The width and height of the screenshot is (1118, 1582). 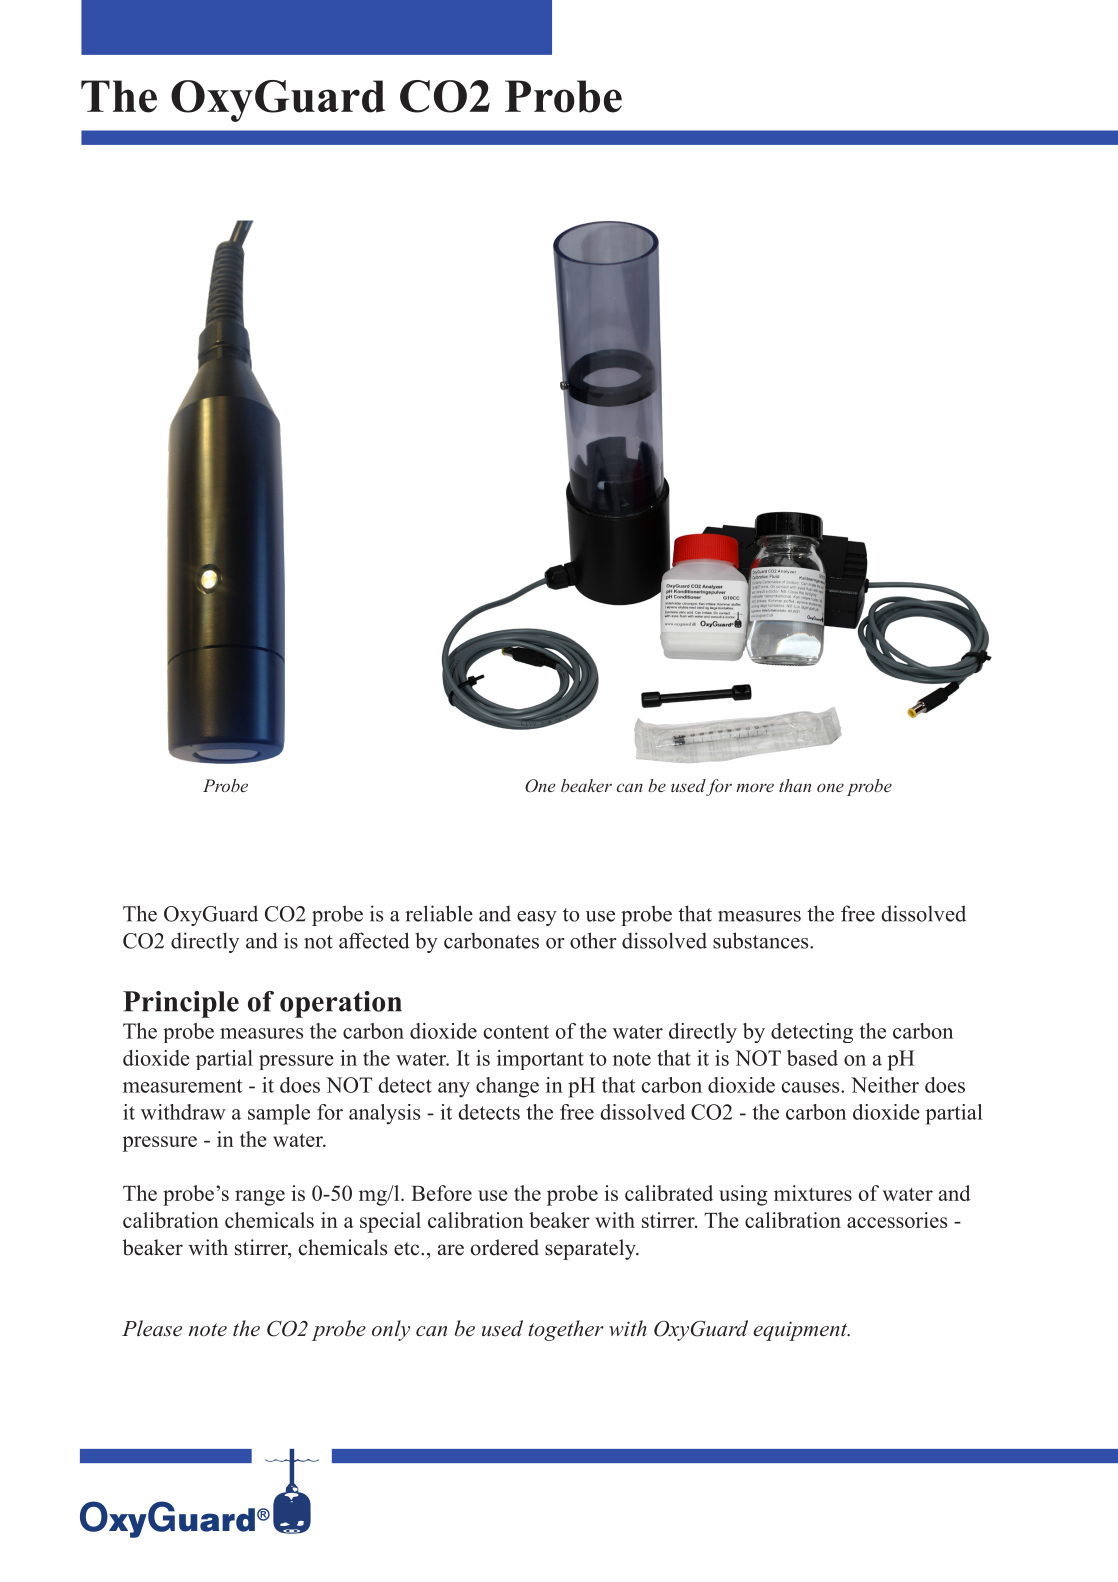 I want to click on reliable, so click(x=439, y=913).
